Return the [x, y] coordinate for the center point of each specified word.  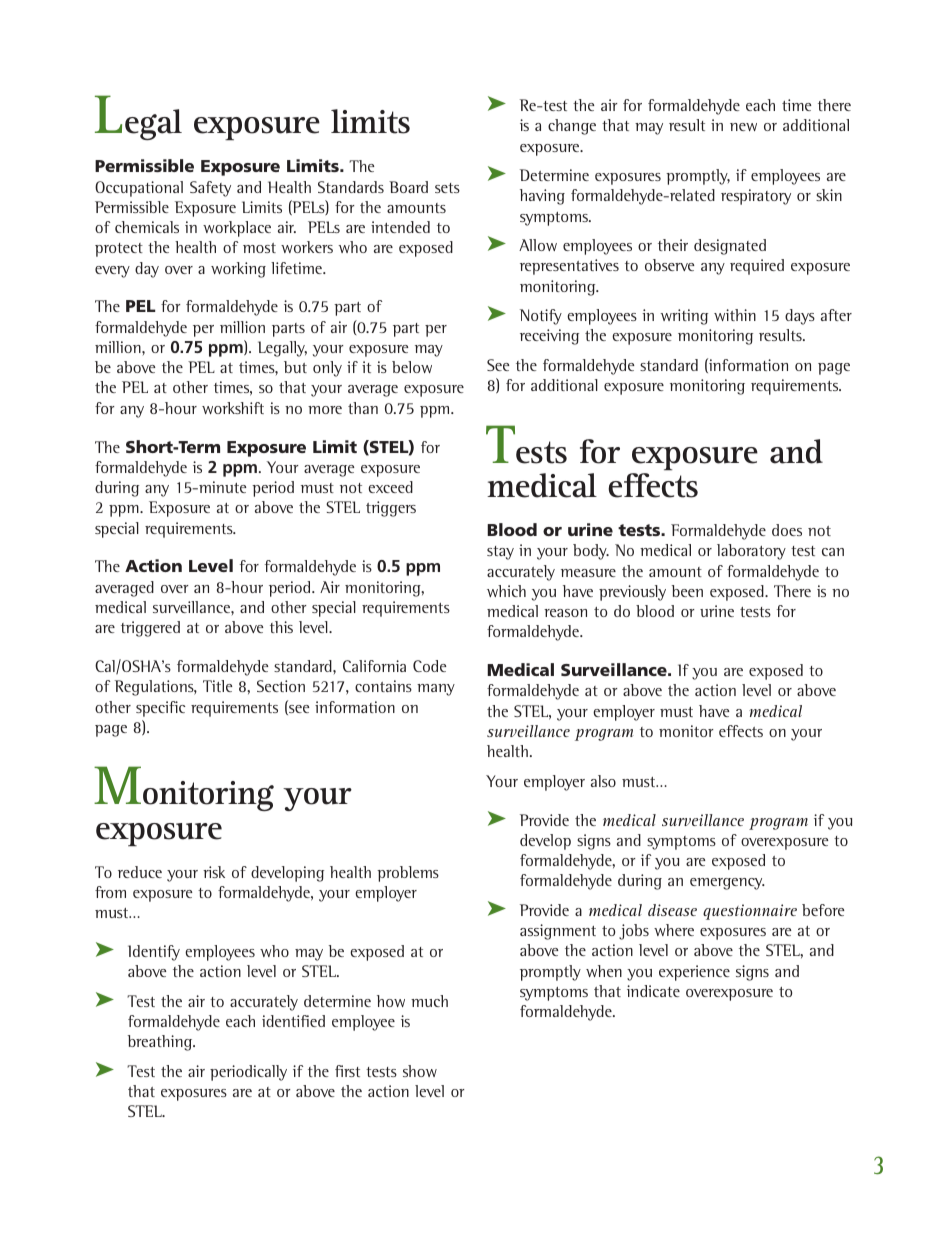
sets [447, 188]
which [506, 591]
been [687, 591]
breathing [161, 1043]
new [743, 127]
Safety [210, 189]
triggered [150, 629]
